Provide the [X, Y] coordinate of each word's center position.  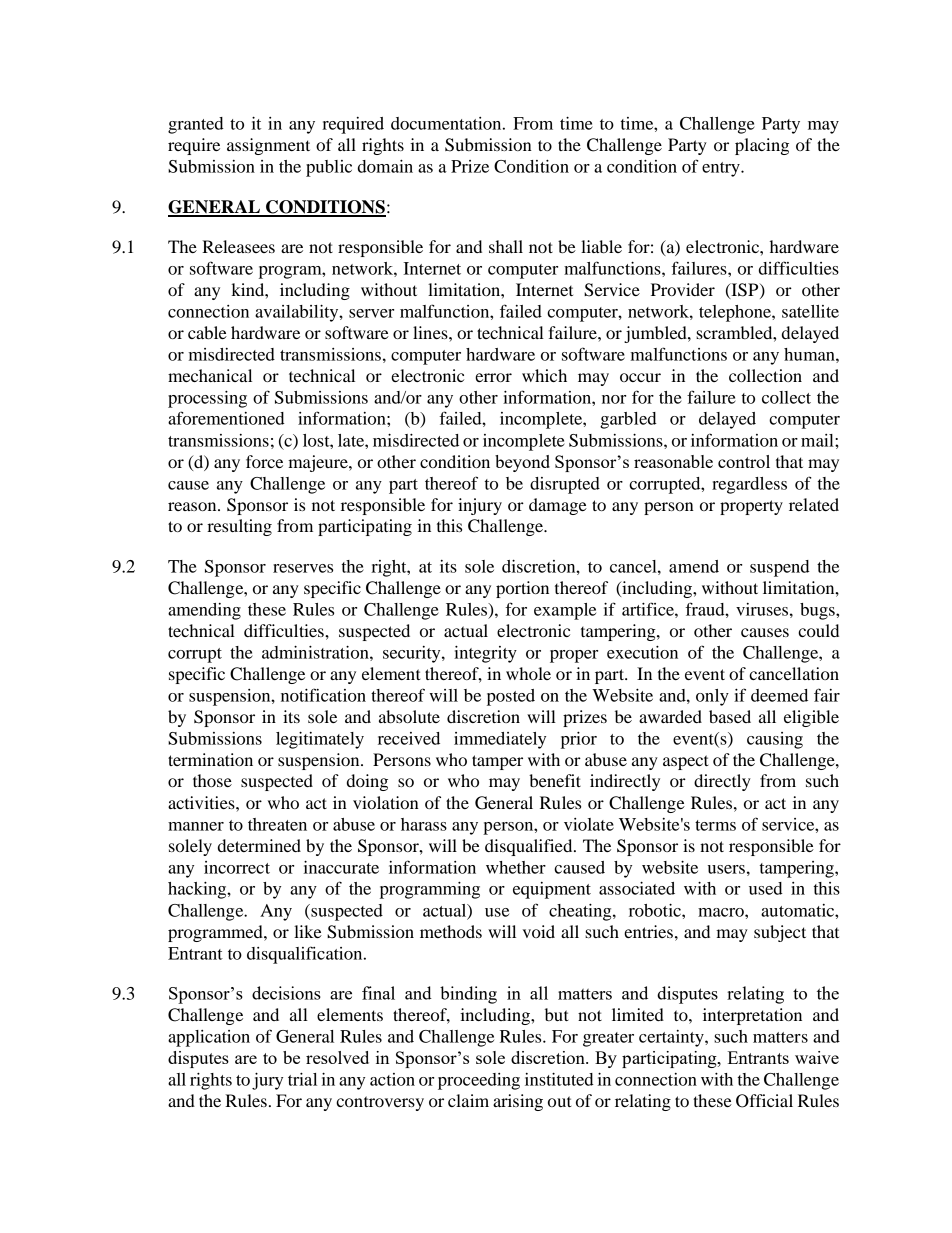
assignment [268, 146]
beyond [522, 463]
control [744, 461]
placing [762, 146]
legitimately [320, 740]
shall [506, 246]
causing [775, 740]
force [264, 461]
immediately [500, 740]
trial [302, 1079]
